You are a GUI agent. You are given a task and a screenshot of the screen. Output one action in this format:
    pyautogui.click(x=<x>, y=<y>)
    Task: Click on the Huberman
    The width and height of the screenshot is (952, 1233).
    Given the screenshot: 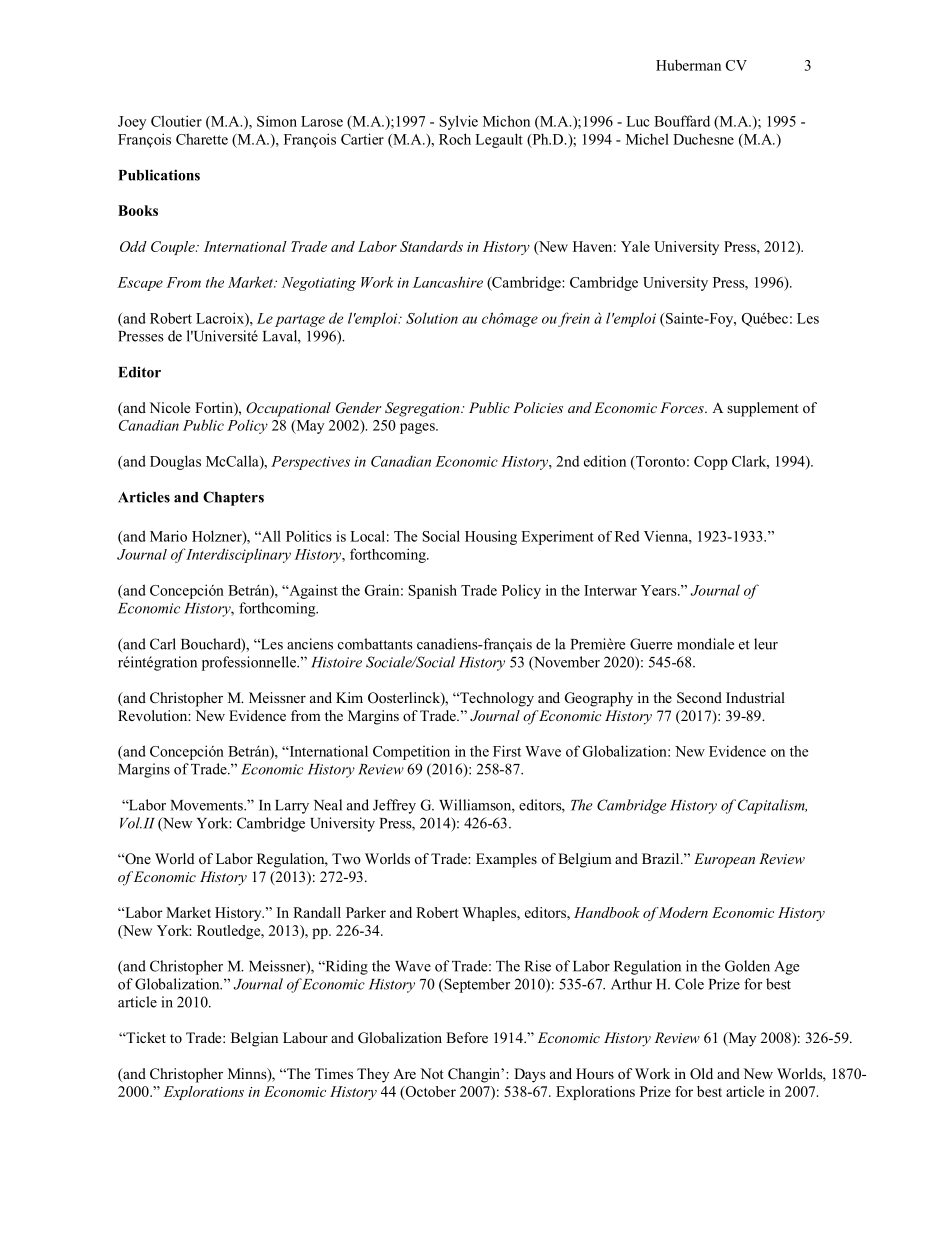 What is the action you would take?
    pyautogui.click(x=688, y=65)
